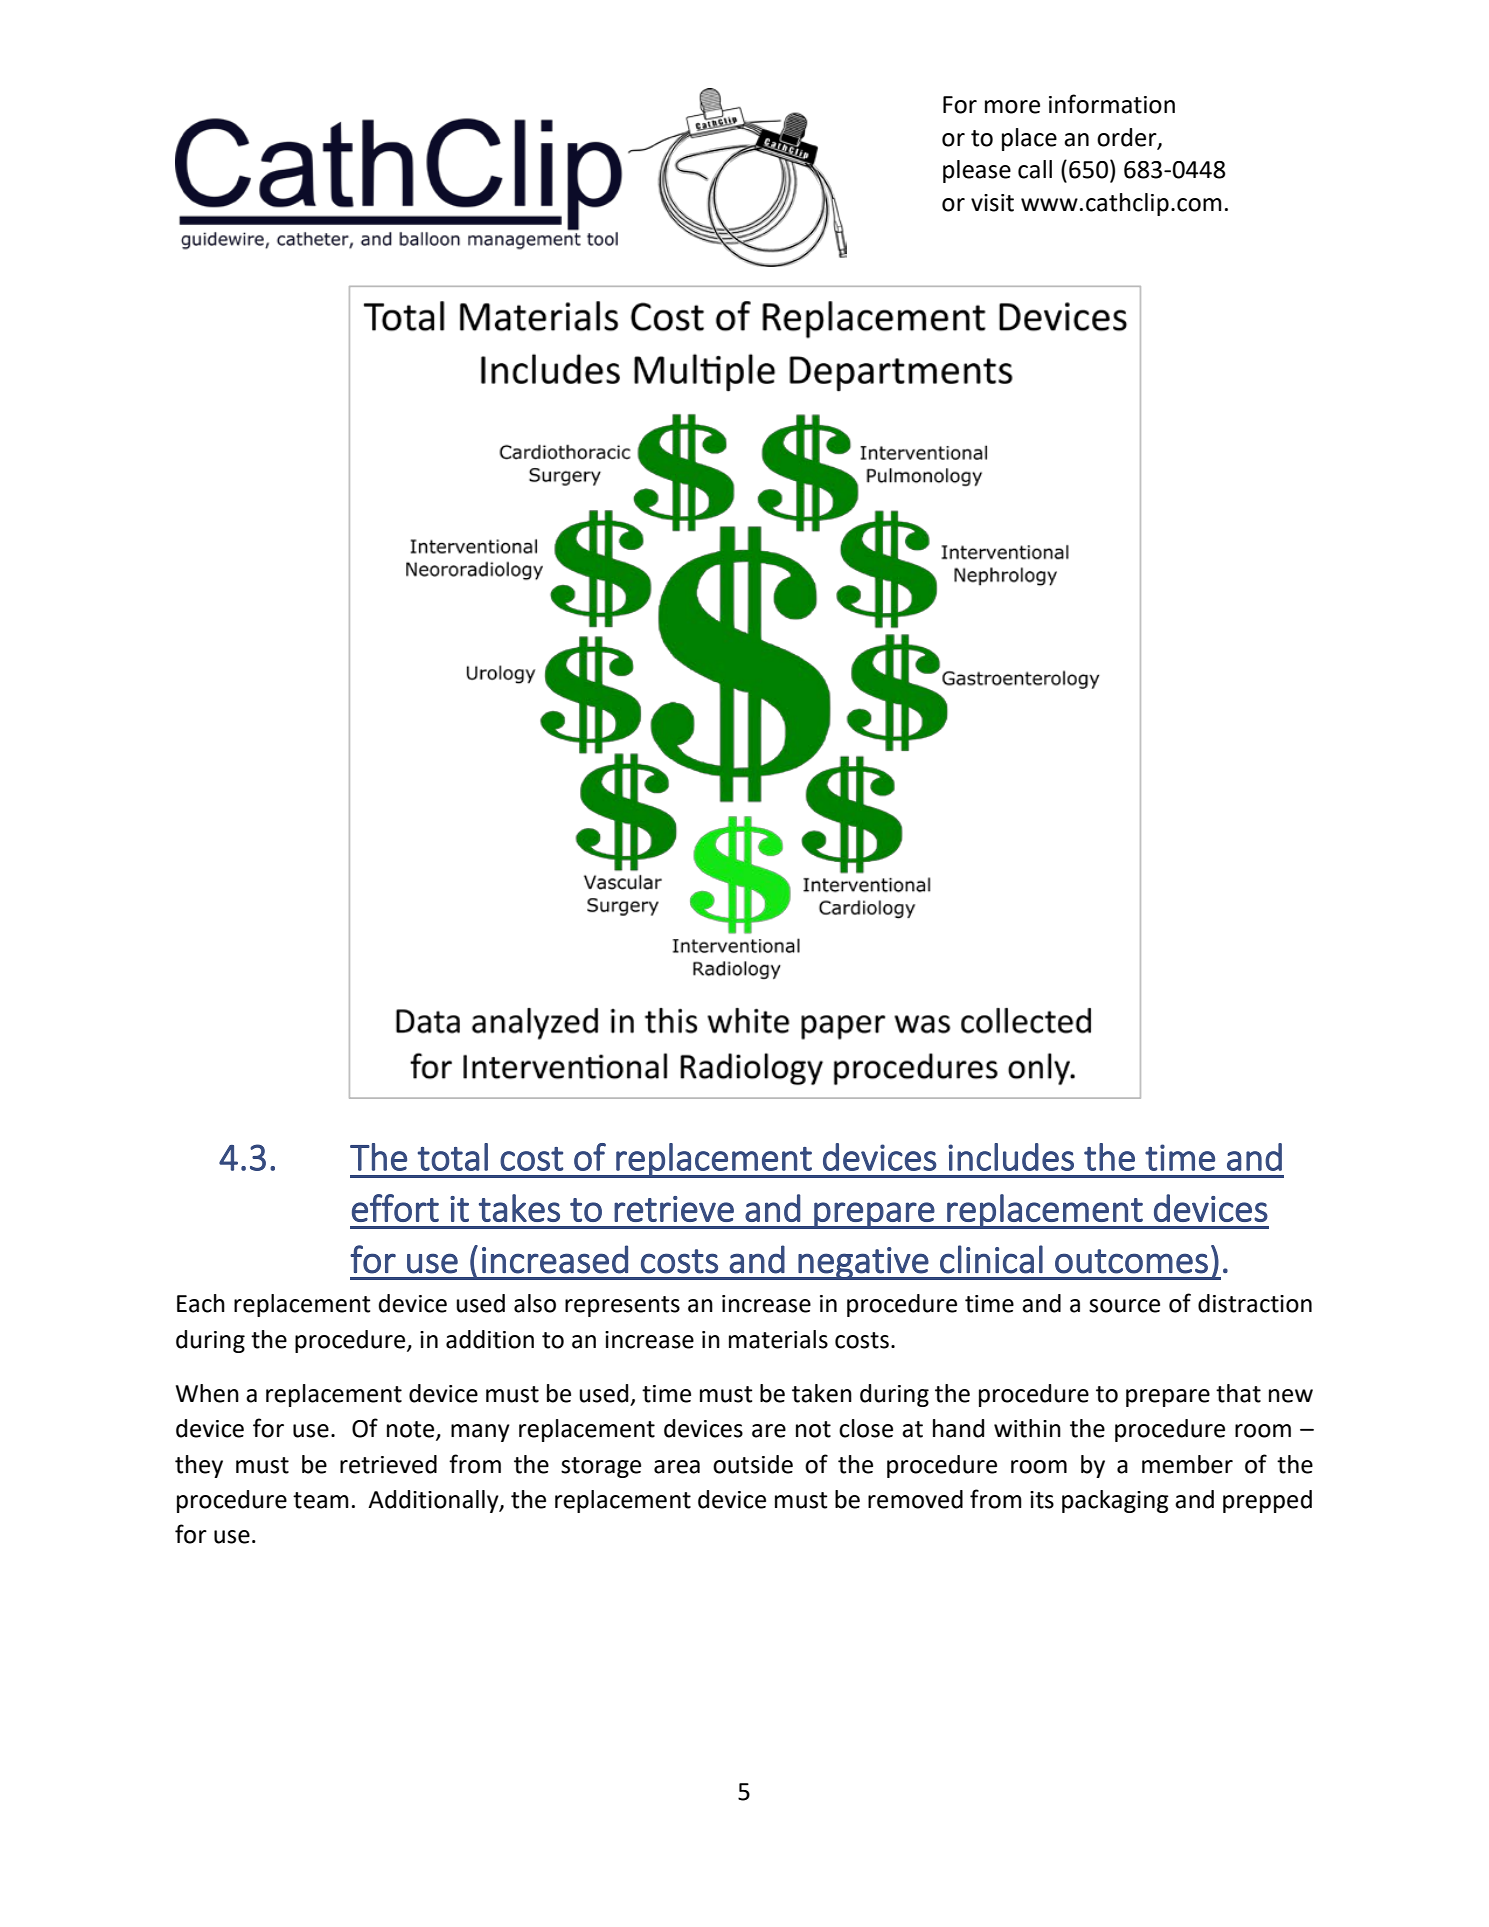  I want to click on includes, so click(1011, 1157).
